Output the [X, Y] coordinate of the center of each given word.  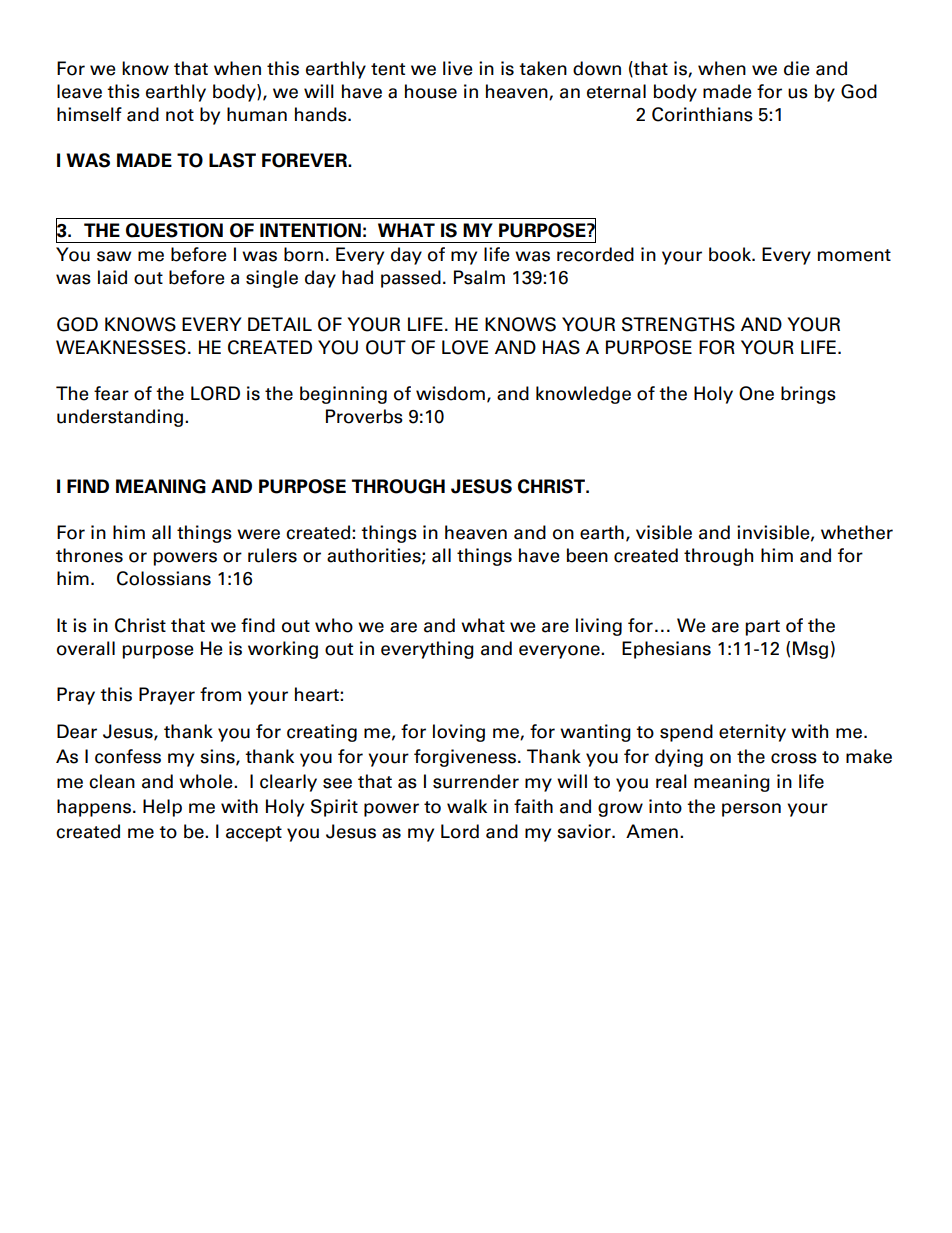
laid [112, 277]
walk [467, 806]
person [751, 810]
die [797, 68]
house [431, 91]
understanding [120, 418]
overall [86, 648]
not [180, 115]
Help [162, 808]
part [762, 628]
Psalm [479, 277]
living [599, 627]
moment [854, 255]
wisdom [450, 393]
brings [808, 395]
